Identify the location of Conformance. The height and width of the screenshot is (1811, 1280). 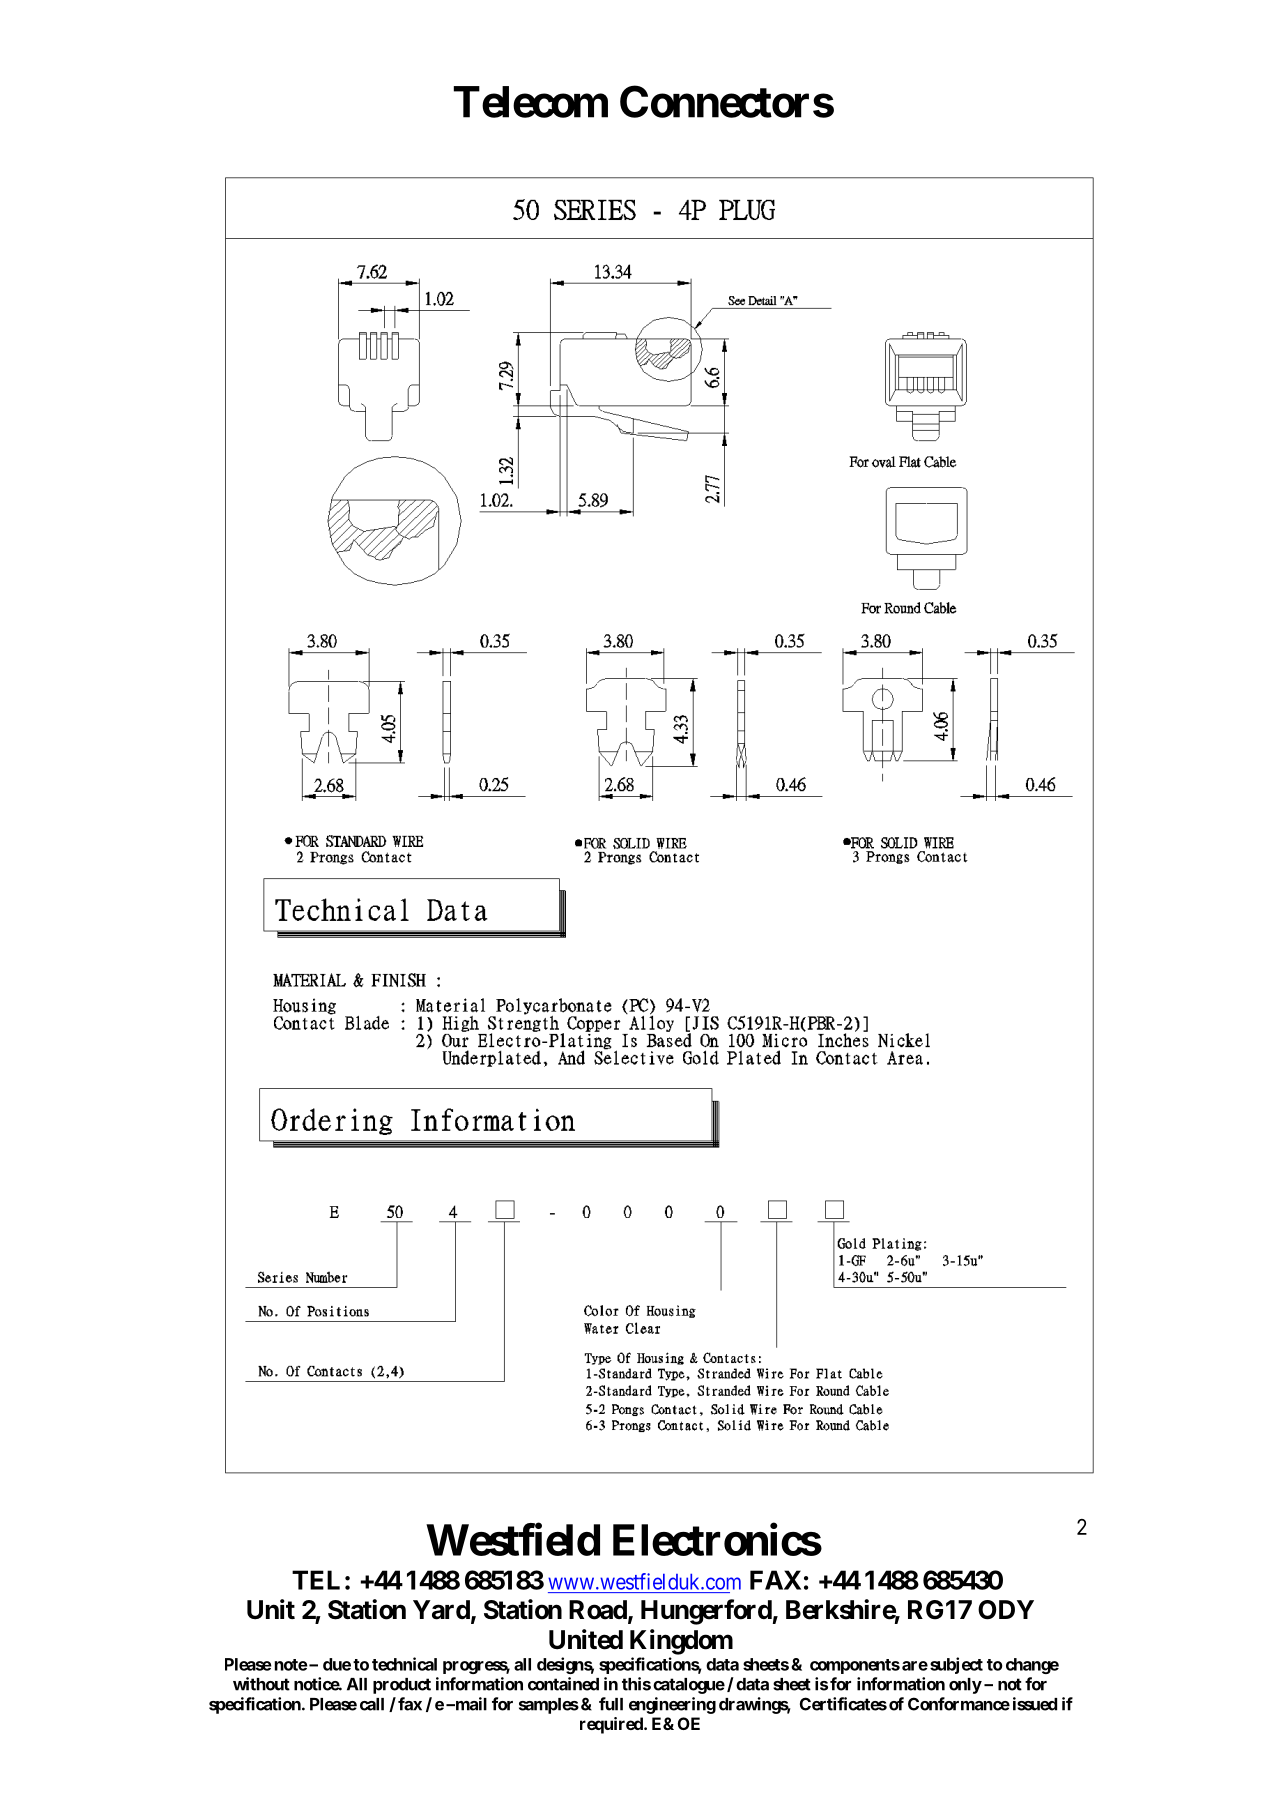
(959, 1704).
